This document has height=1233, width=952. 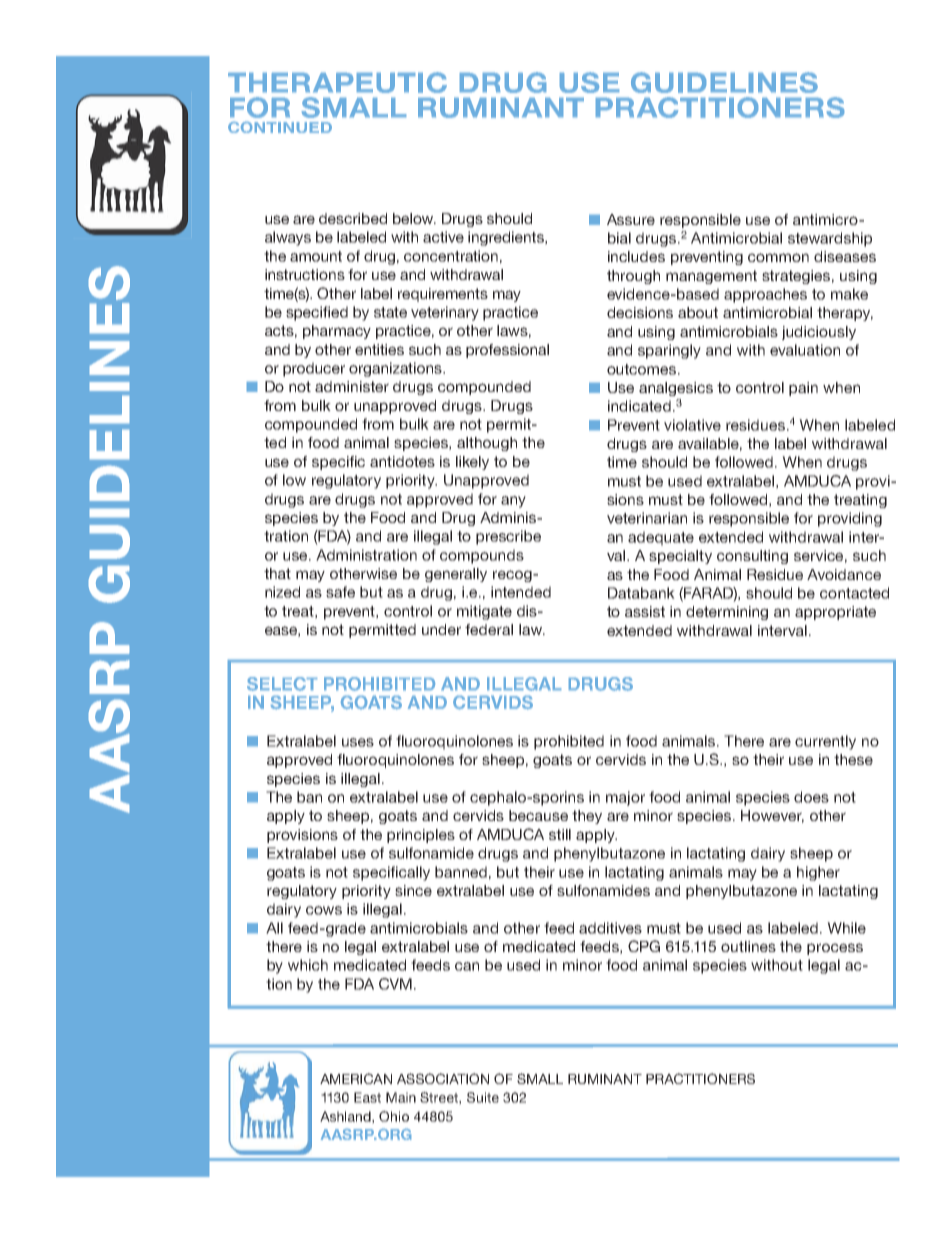 I want to click on Assure, so click(x=631, y=219).
